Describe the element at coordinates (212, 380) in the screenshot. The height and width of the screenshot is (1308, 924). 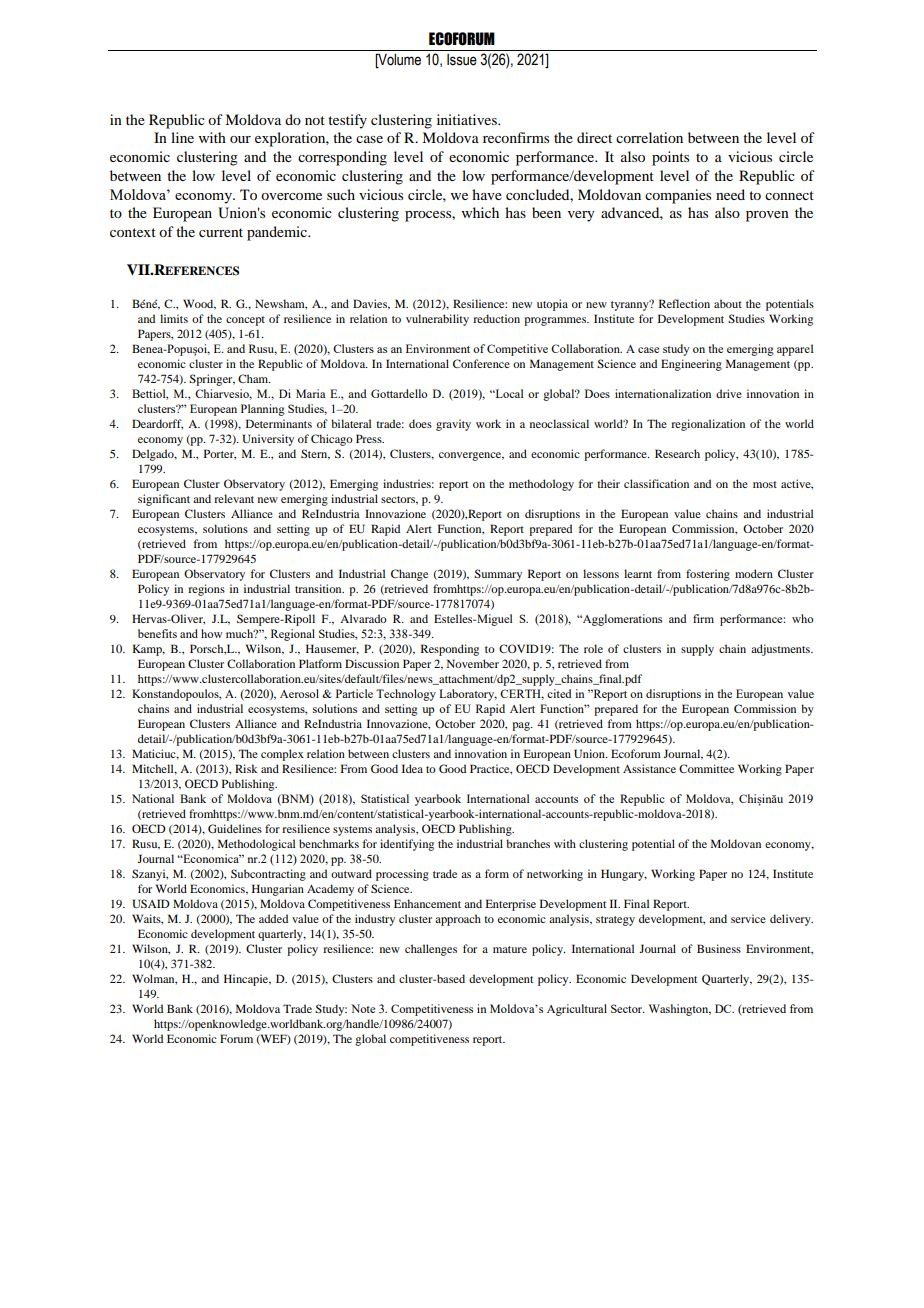
I see `Springer` at that location.
